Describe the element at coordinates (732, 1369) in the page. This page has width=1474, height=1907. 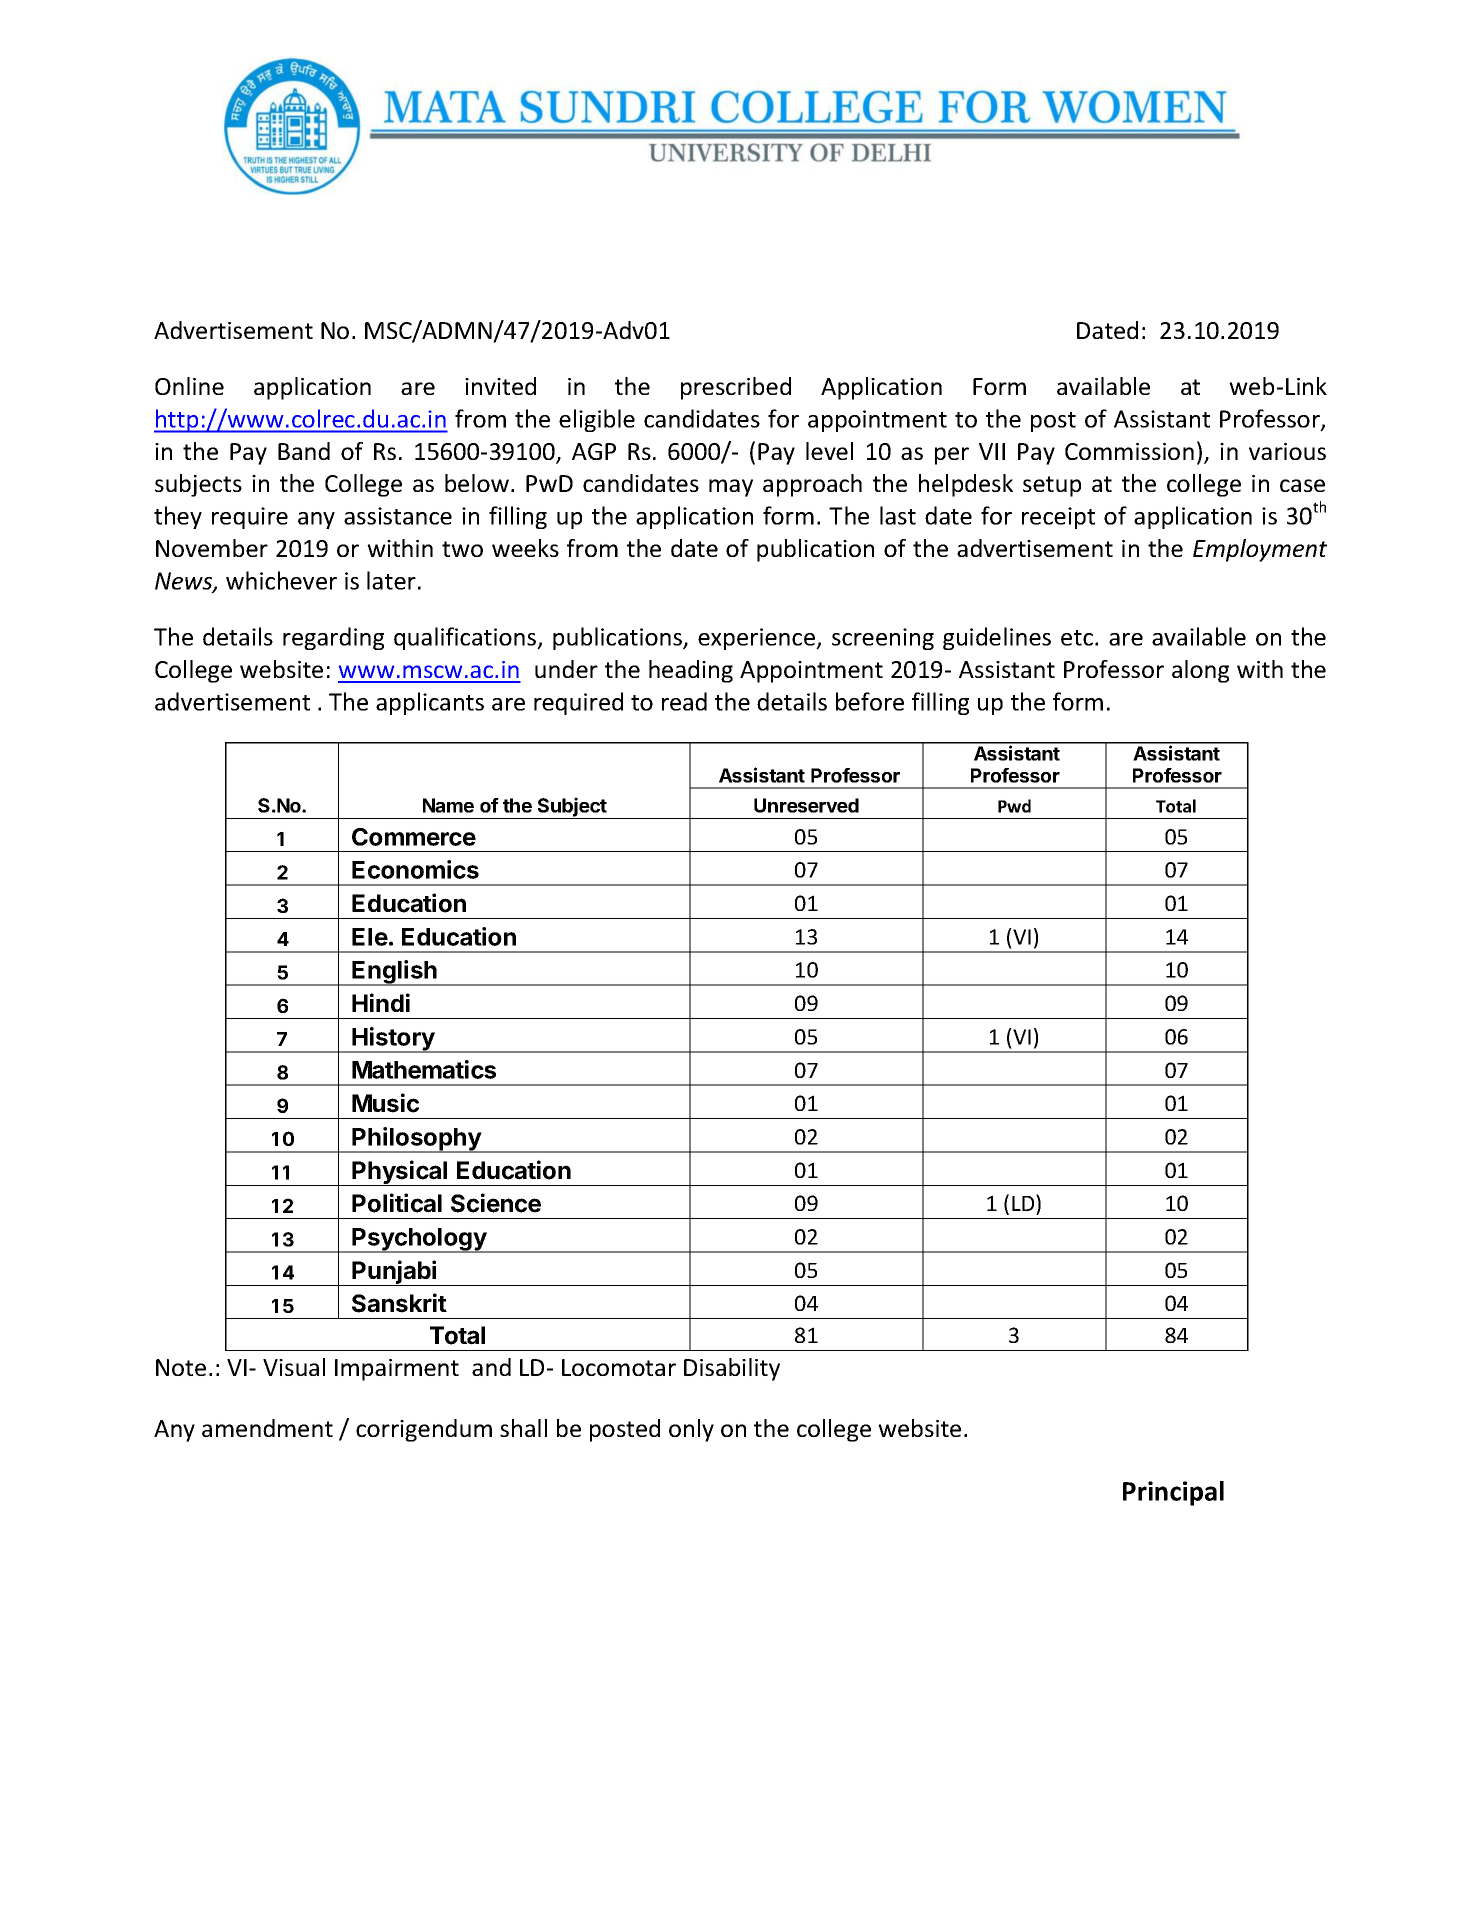
I see `Disability` at that location.
